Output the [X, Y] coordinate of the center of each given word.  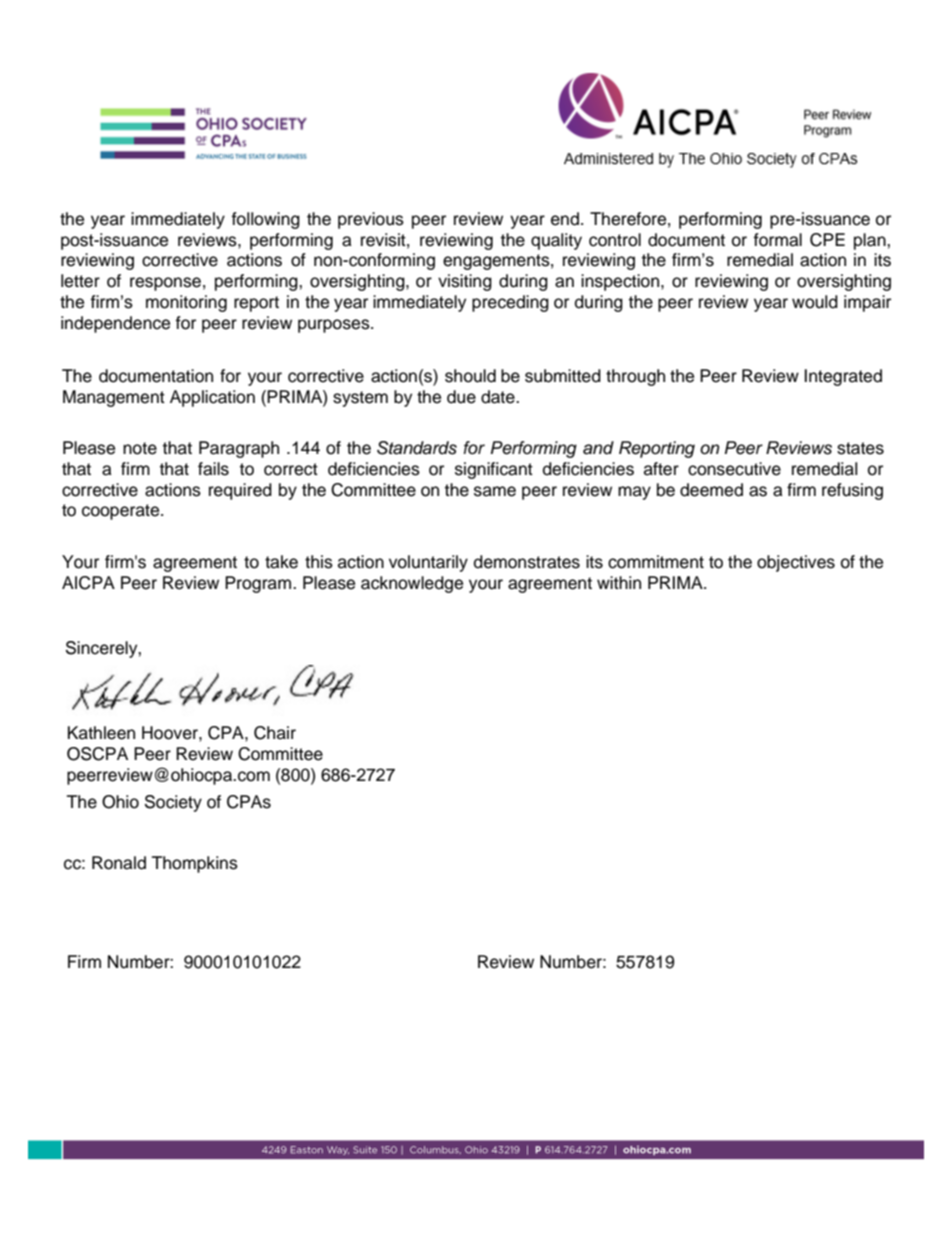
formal [777, 240]
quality [556, 241]
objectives [796, 563]
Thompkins [195, 864]
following [265, 220]
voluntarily [428, 563]
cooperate [122, 512]
